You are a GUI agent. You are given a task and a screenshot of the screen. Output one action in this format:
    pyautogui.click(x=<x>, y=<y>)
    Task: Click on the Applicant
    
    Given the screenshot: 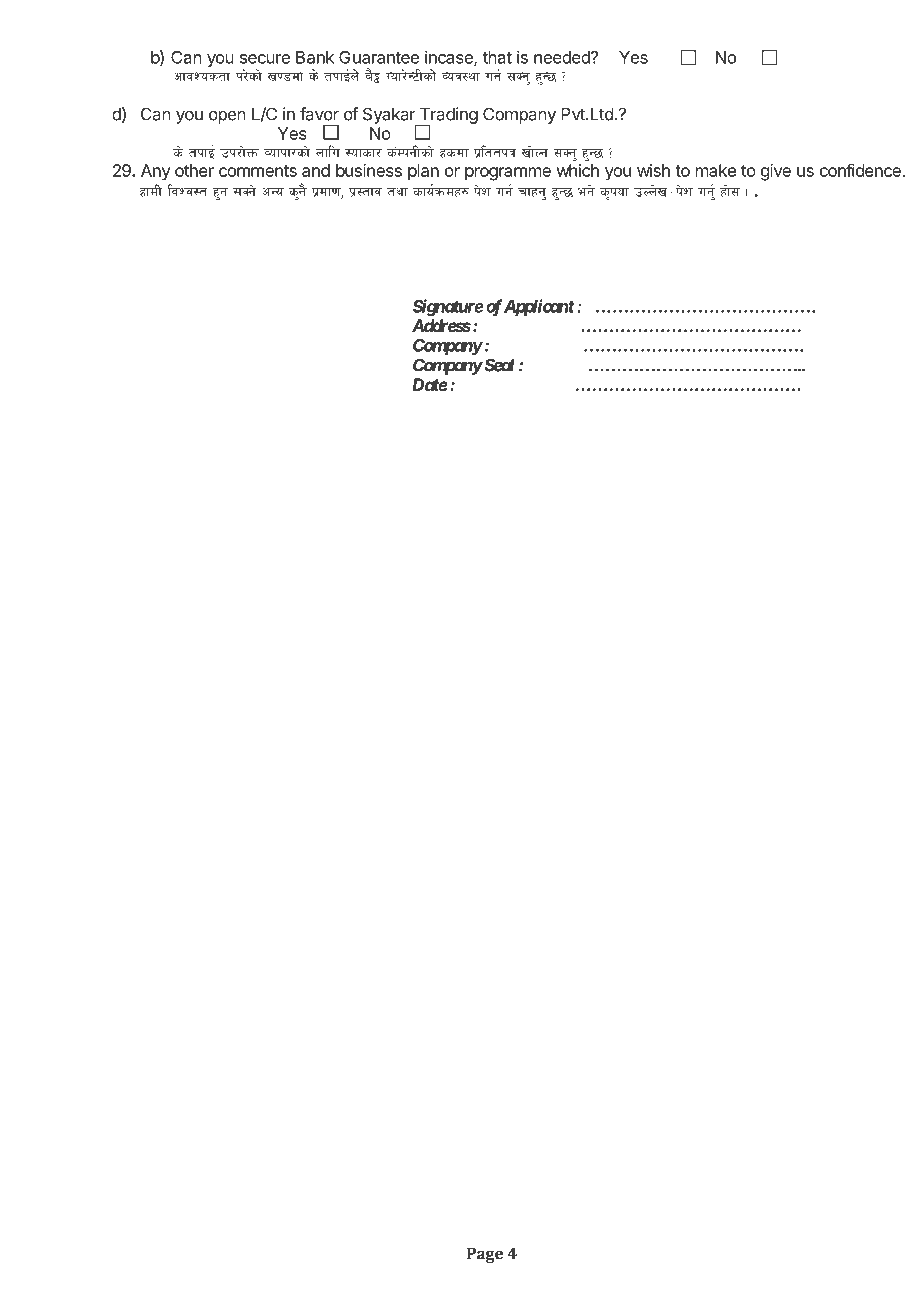 What is the action you would take?
    pyautogui.click(x=539, y=307)
